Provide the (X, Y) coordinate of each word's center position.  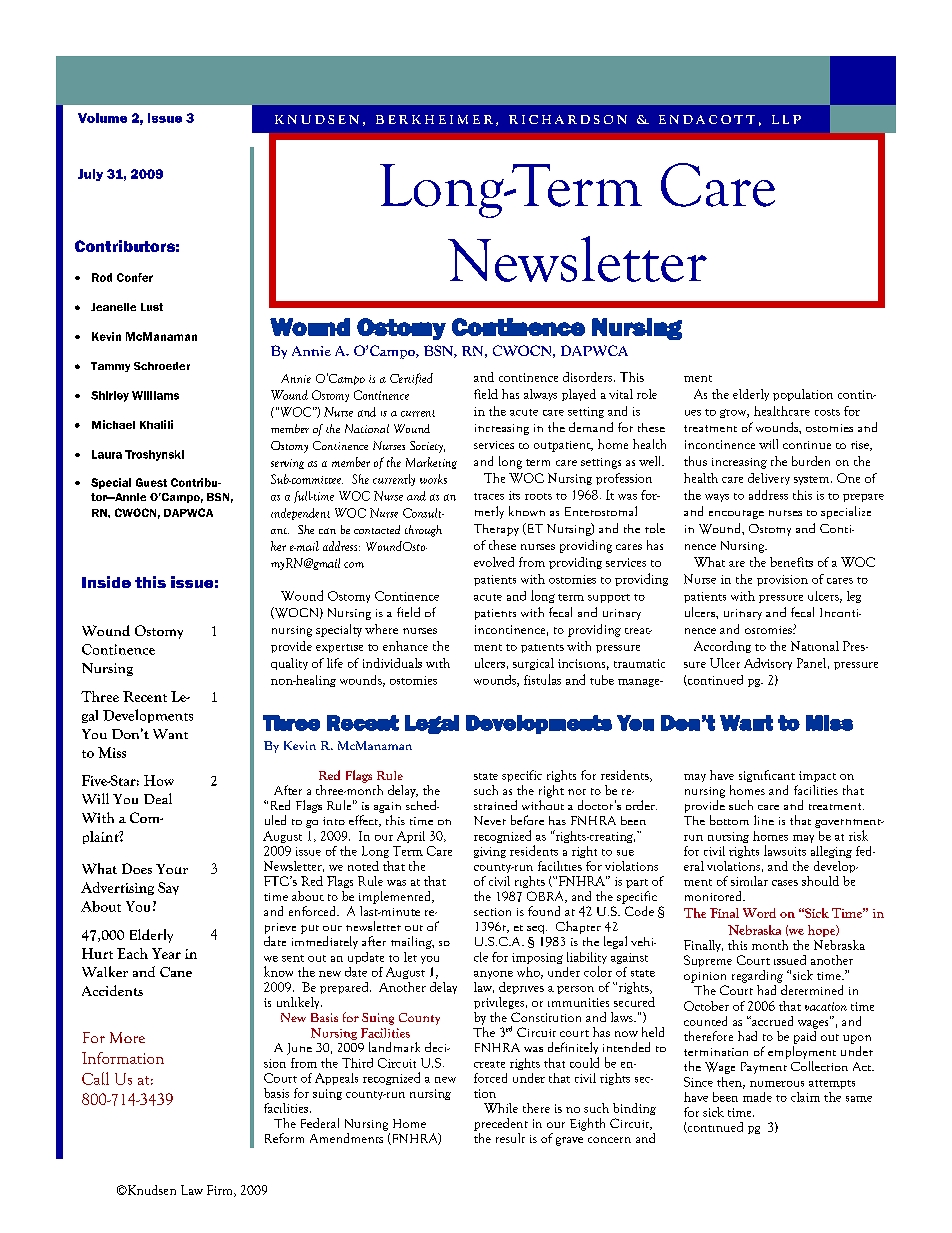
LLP (786, 119)
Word (759, 913)
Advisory (768, 664)
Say (168, 888)
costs (827, 412)
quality (289, 664)
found (544, 911)
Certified (411, 379)
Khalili (156, 424)
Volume (102, 118)
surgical (533, 664)
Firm (221, 1191)
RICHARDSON (568, 119)
